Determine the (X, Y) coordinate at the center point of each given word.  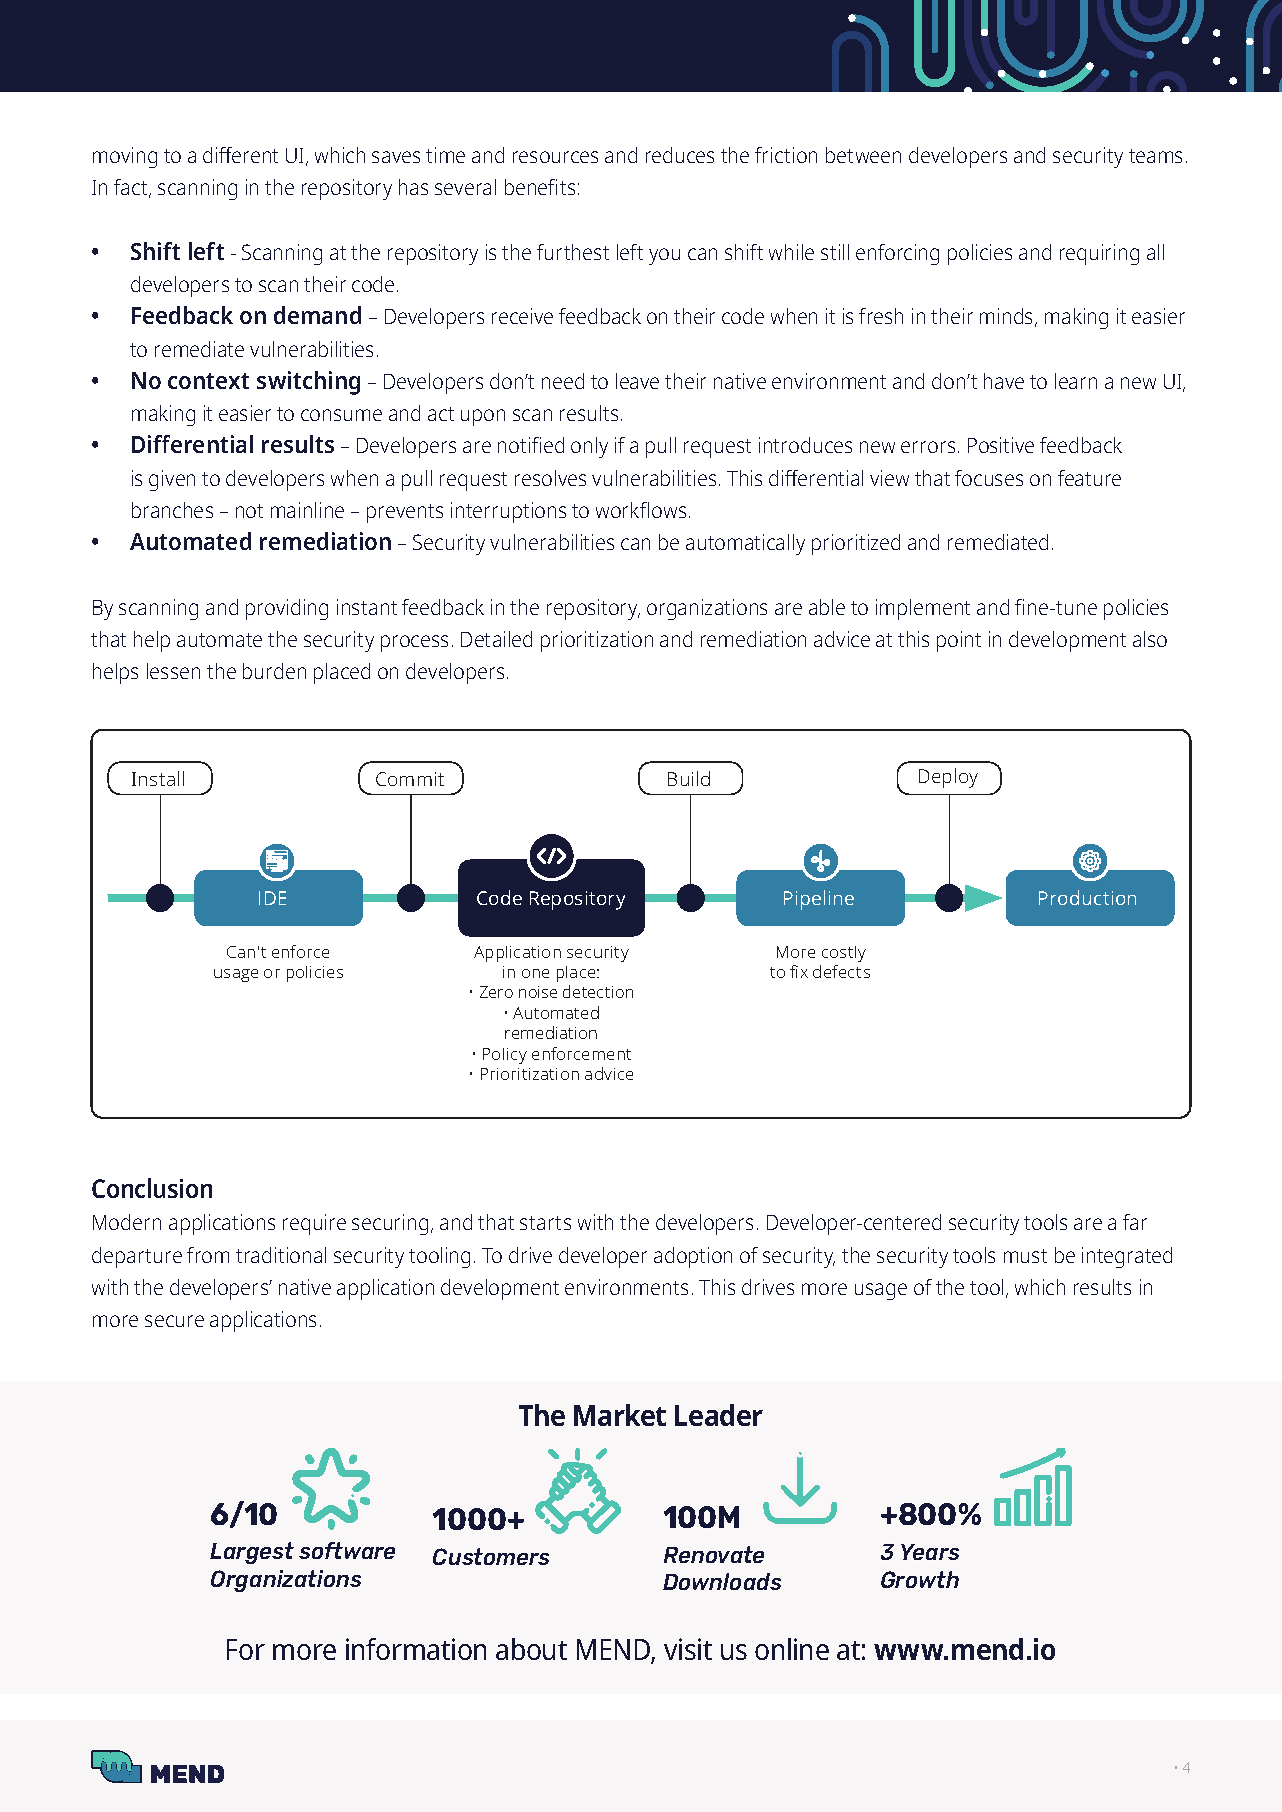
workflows (641, 510)
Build (689, 778)
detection (598, 991)
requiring (1099, 254)
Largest (252, 1553)
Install (158, 778)
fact (132, 188)
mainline (307, 510)
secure (174, 1321)
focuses (989, 478)
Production (1087, 897)
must (1025, 1256)
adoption (693, 1257)
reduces (680, 155)
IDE (272, 898)
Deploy (948, 778)
